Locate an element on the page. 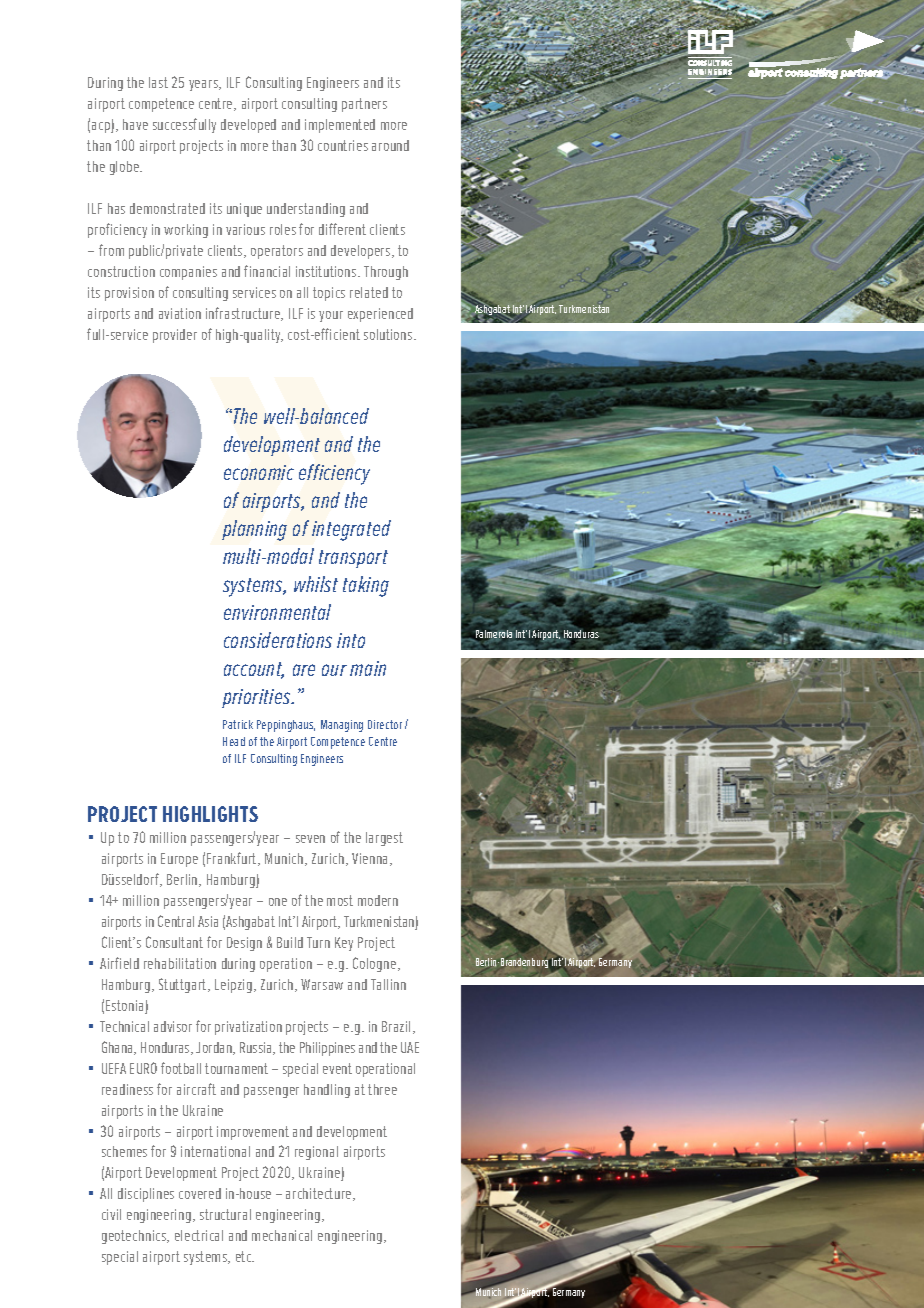  developed is located at coordinates (248, 126).
